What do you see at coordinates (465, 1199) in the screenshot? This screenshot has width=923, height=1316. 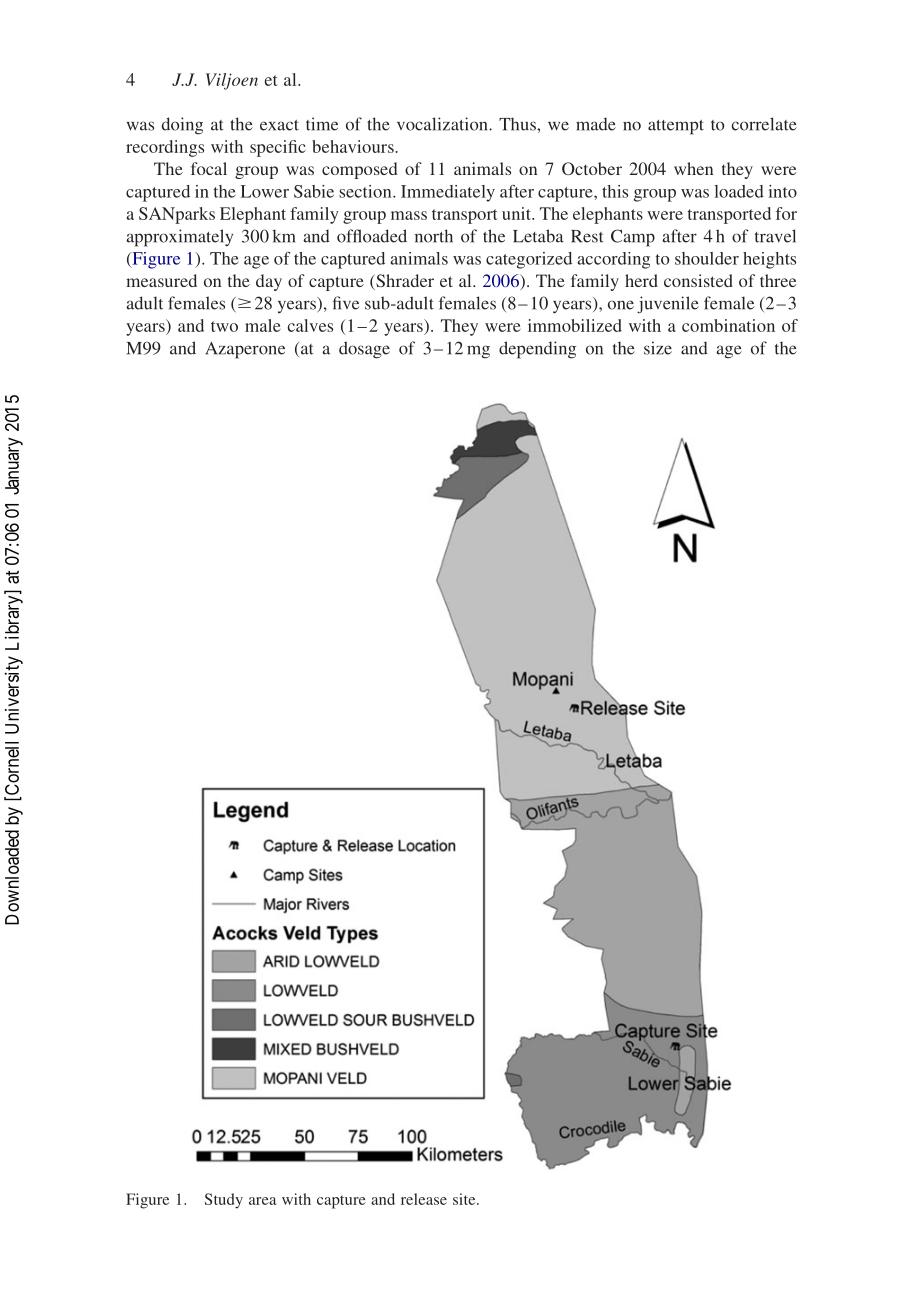 I see `site` at bounding box center [465, 1199].
